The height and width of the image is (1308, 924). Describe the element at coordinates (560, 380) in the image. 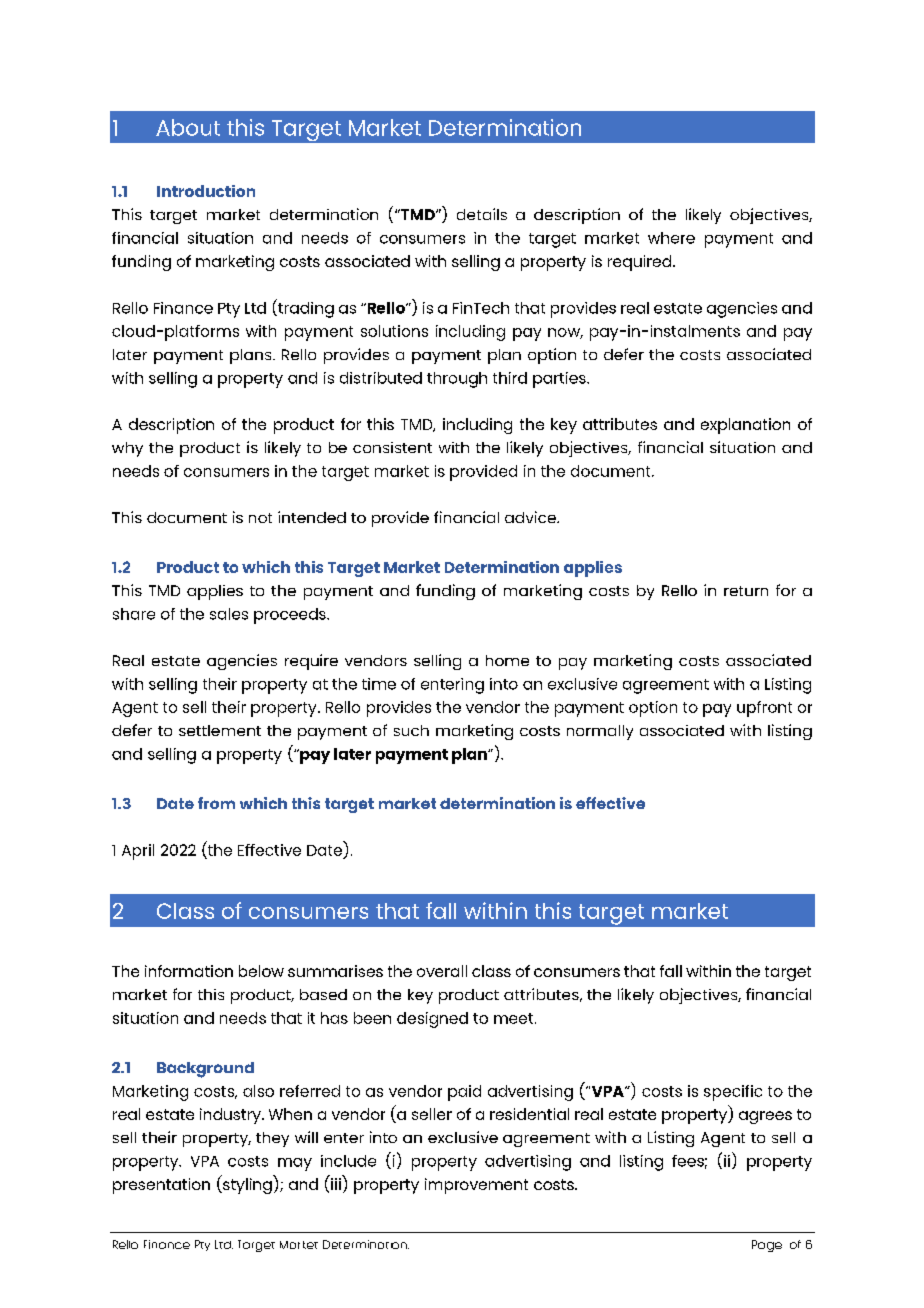

I see `parties` at that location.
